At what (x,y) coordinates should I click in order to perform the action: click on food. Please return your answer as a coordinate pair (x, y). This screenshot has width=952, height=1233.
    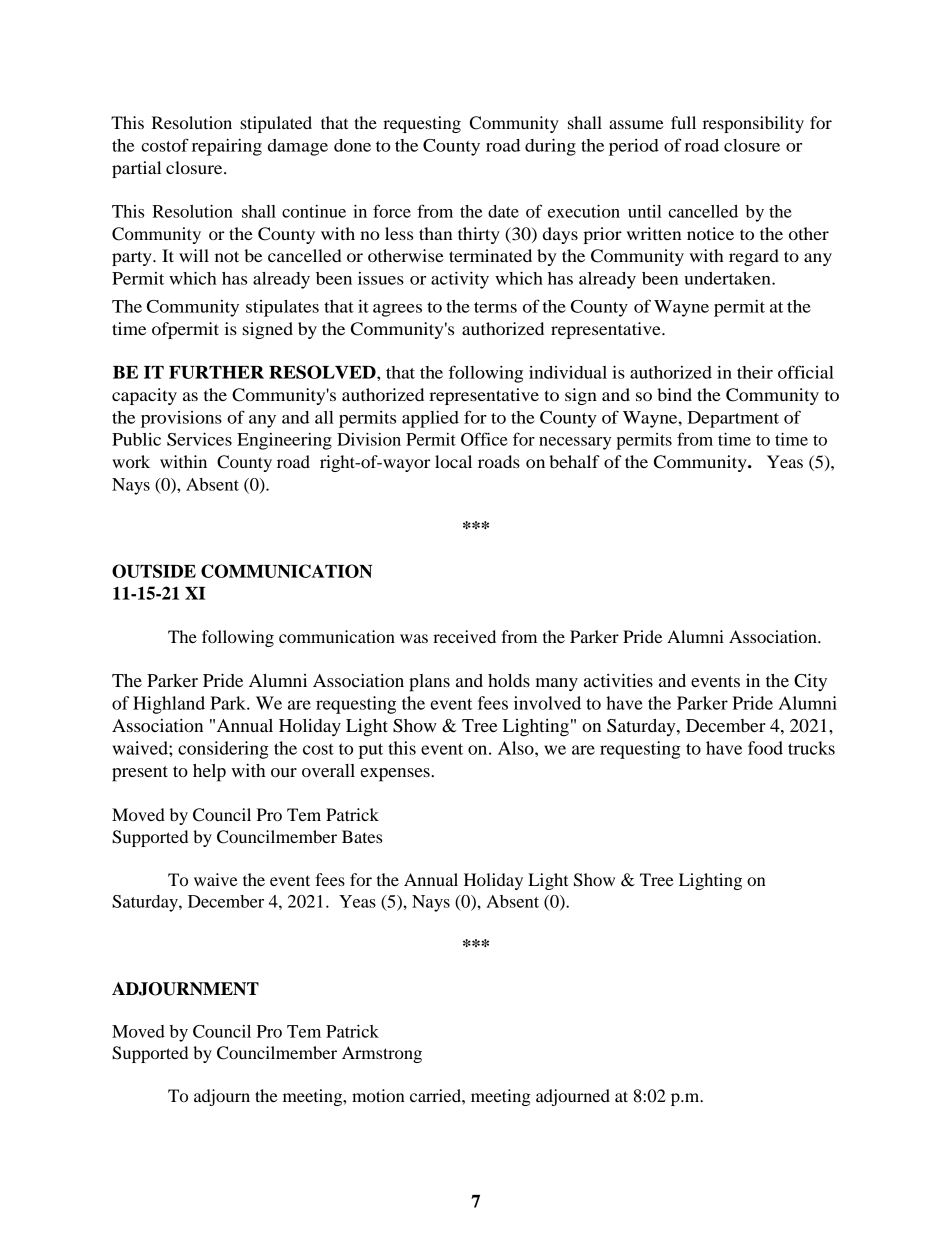
    Looking at the image, I should click on (765, 748).
